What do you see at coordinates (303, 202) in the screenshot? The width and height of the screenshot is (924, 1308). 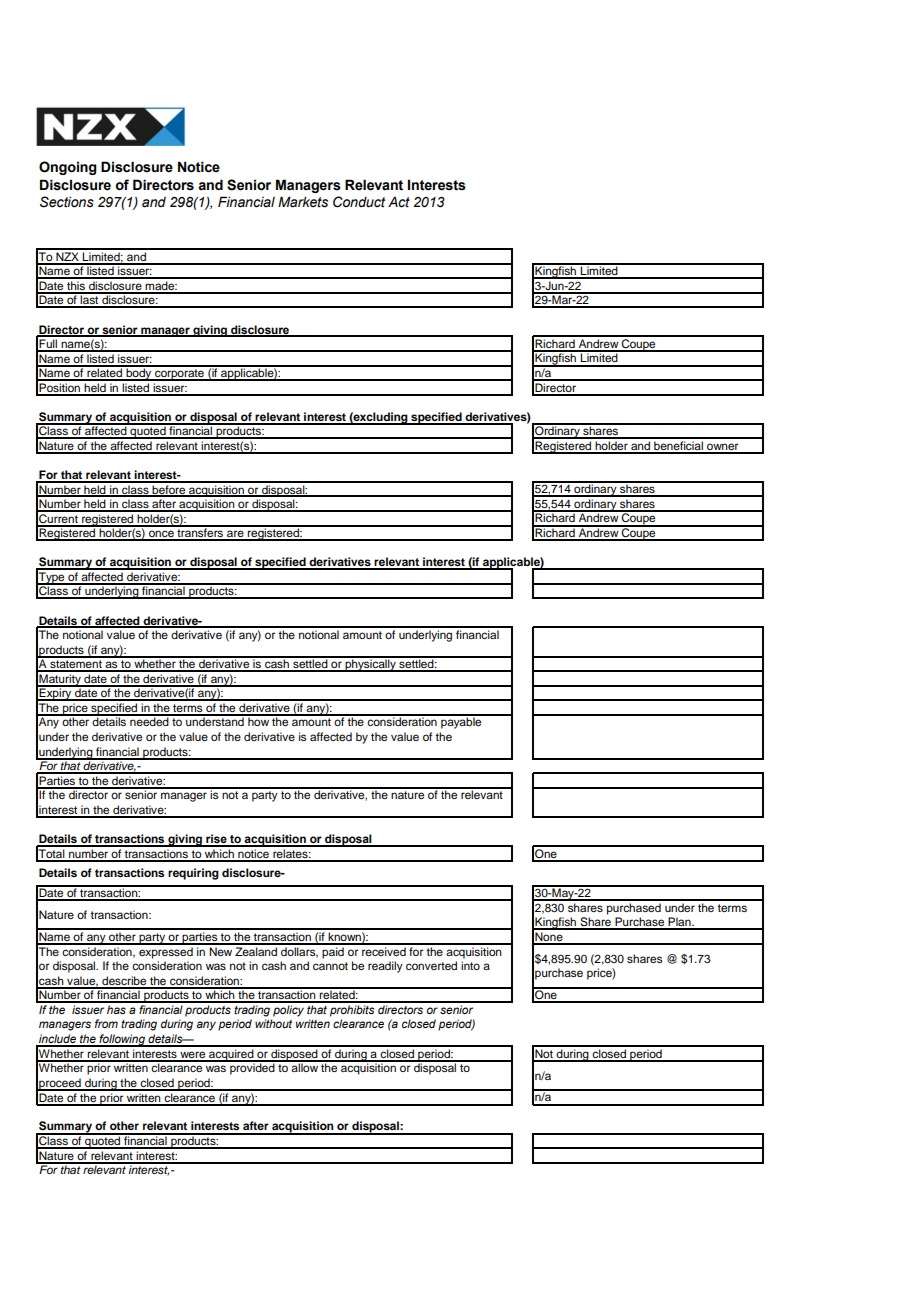 I see `Markets` at bounding box center [303, 202].
